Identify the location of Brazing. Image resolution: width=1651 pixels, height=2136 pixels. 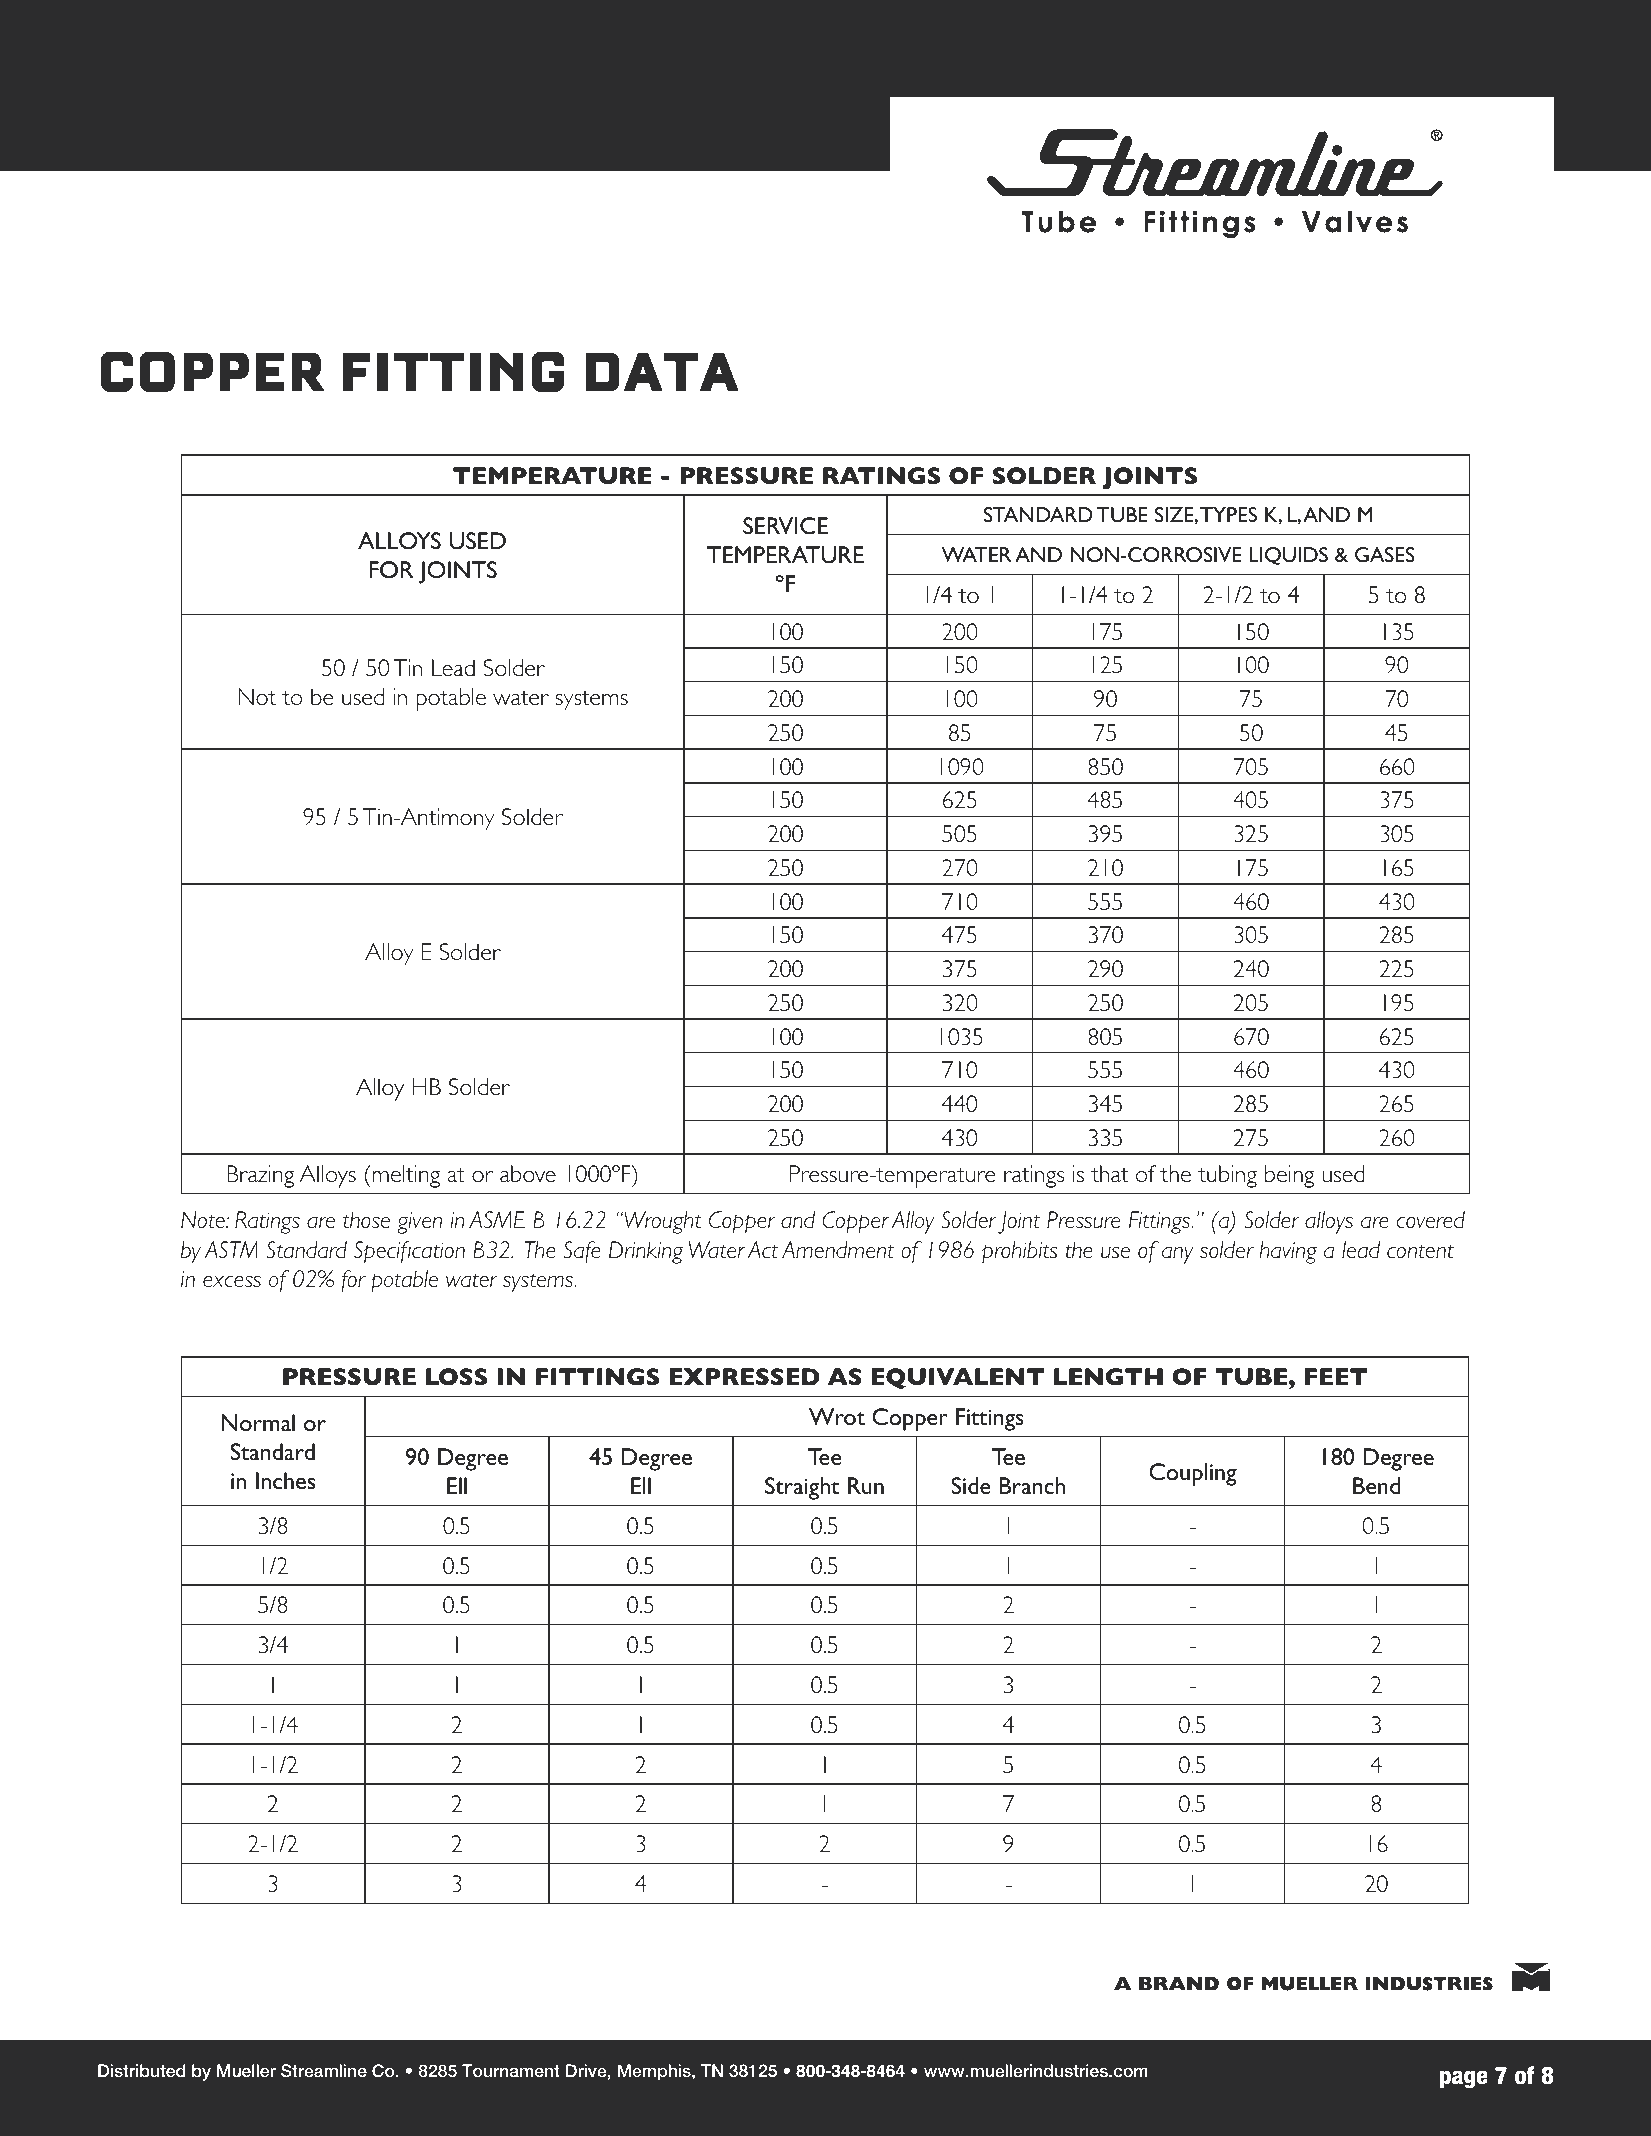
(261, 1176).
